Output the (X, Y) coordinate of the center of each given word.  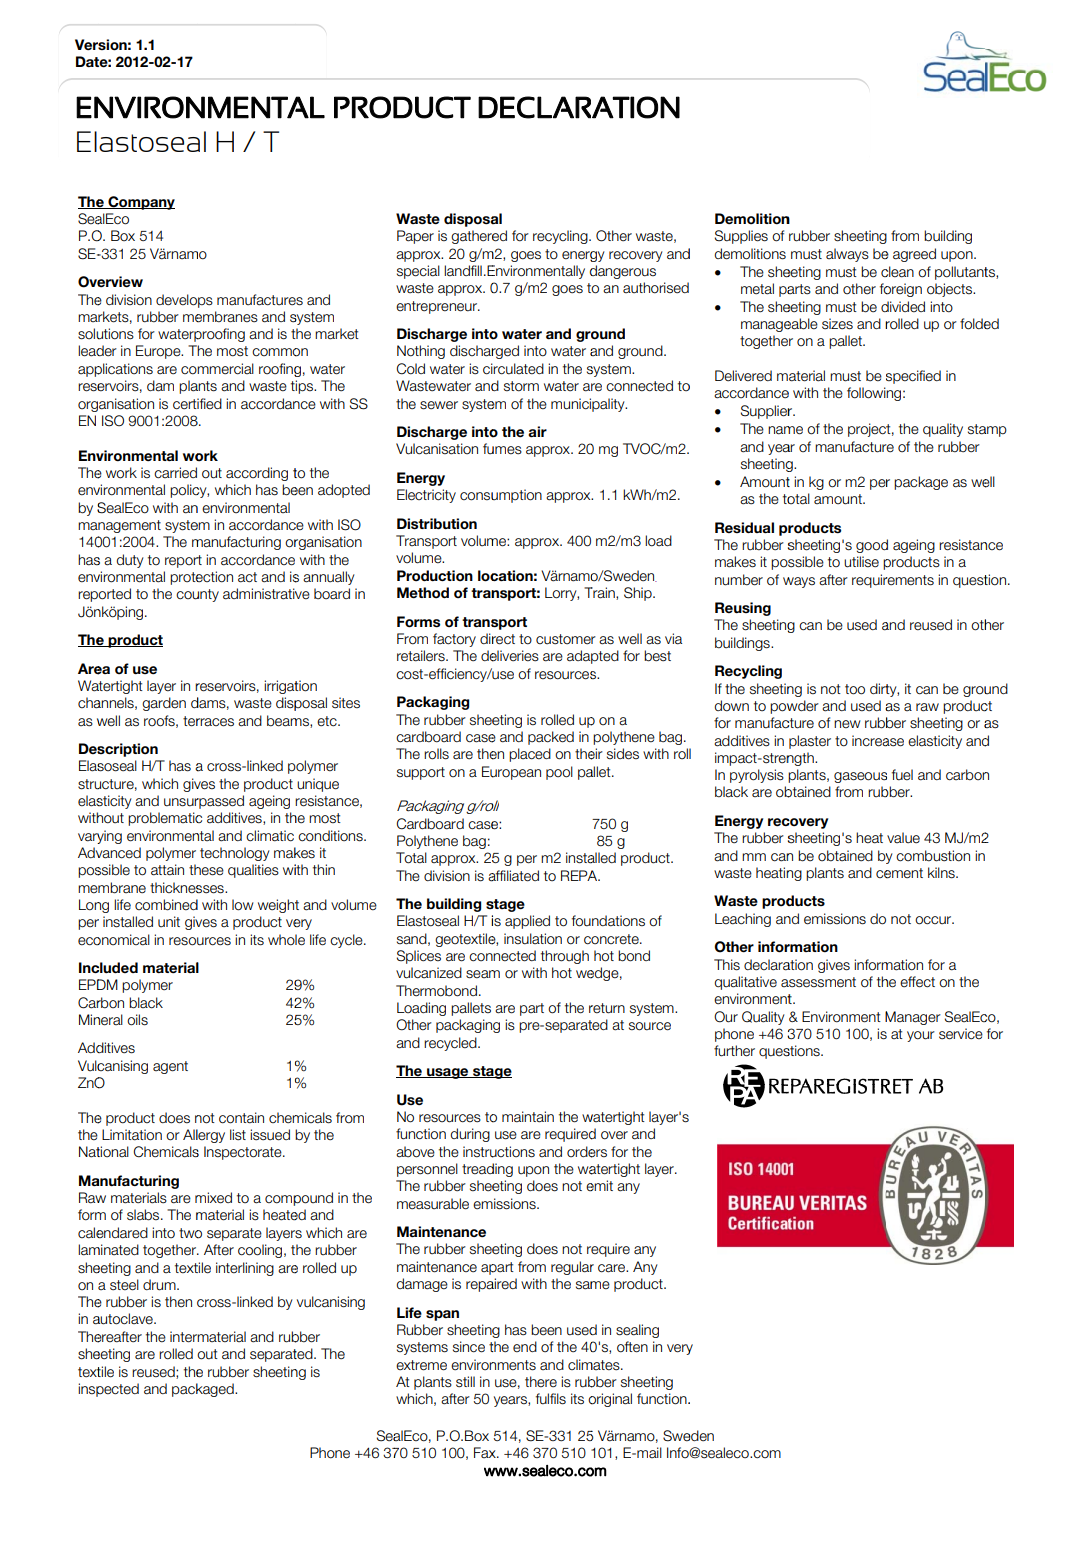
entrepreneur (437, 307)
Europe (159, 352)
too (855, 689)
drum (160, 1285)
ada (579, 656)
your (921, 1036)
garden (164, 704)
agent (170, 1067)
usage (448, 1073)
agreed (914, 255)
